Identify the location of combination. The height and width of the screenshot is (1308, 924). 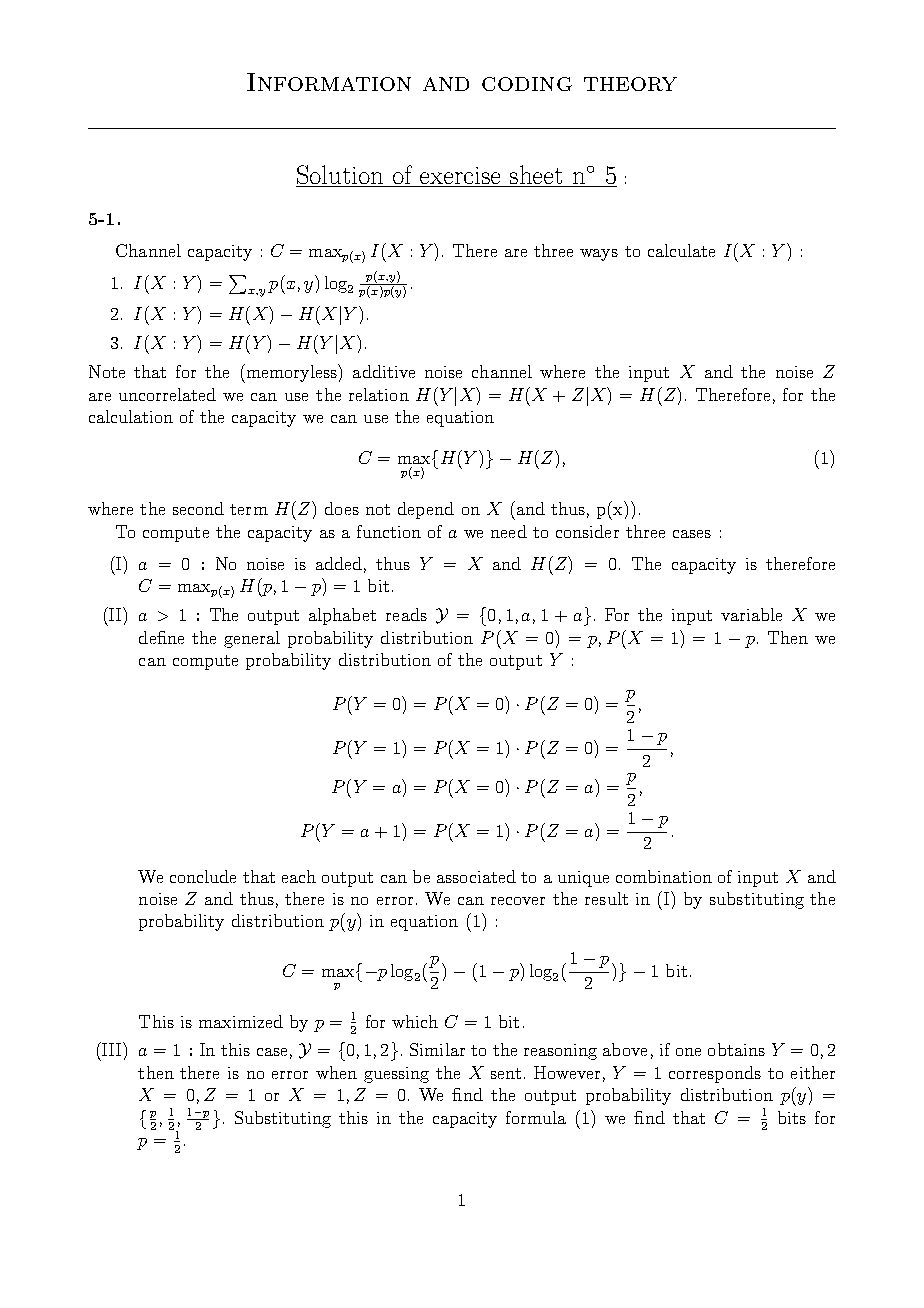
(664, 876).
